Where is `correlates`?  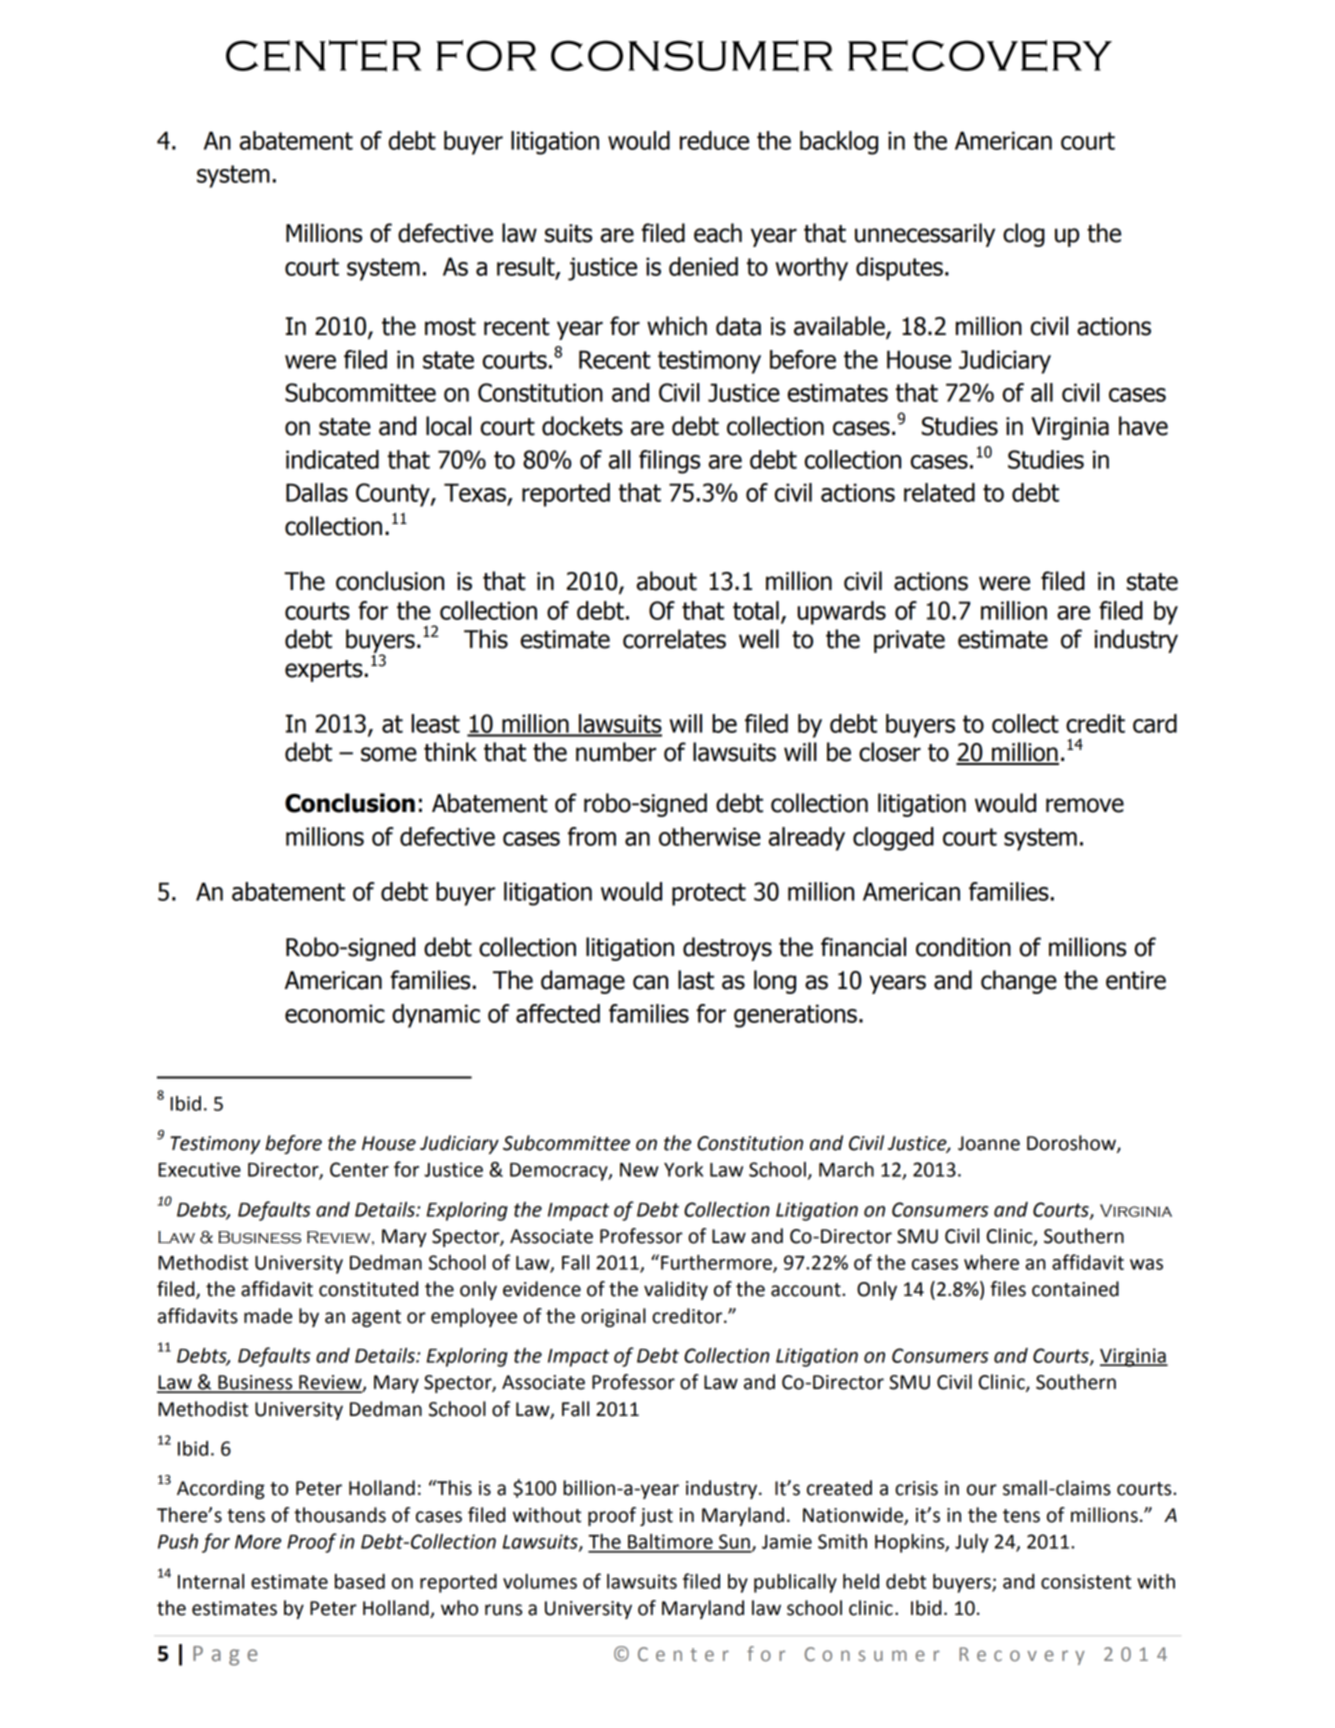
correlates is located at coordinates (674, 639).
